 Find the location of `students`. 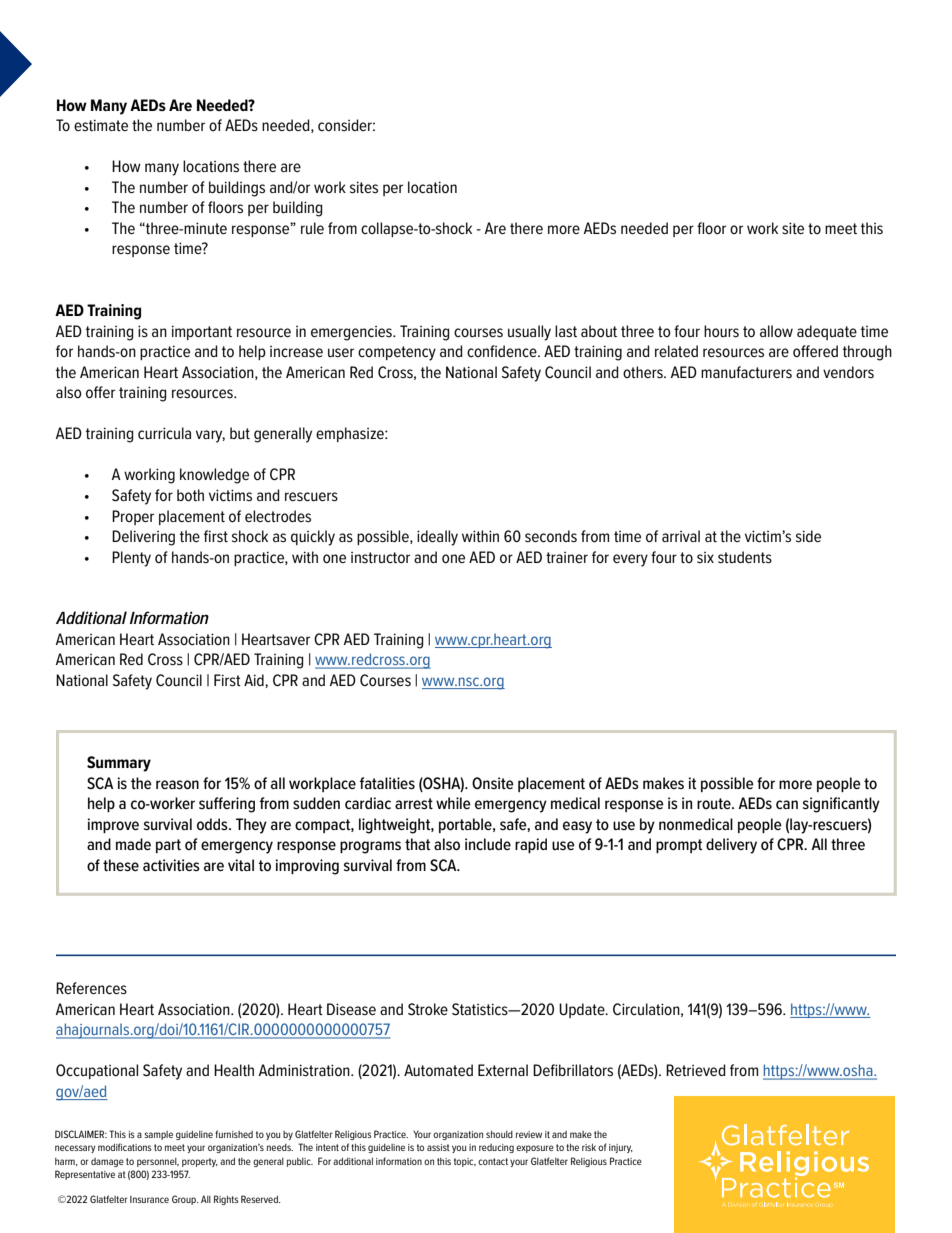

students is located at coordinates (745, 557).
